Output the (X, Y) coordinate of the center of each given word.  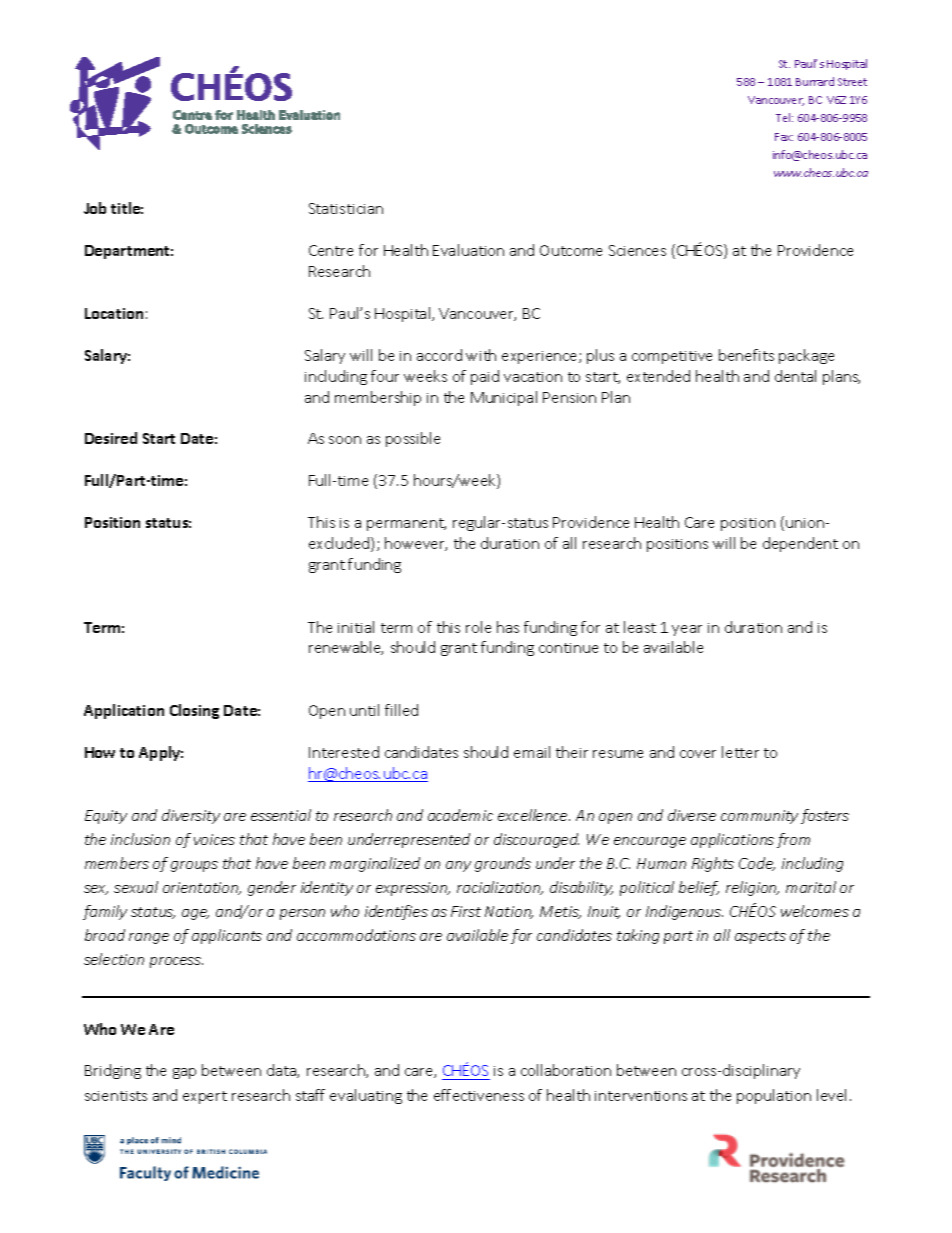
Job (95, 208)
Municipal (504, 398)
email (532, 752)
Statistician (346, 208)
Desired (111, 438)
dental (795, 376)
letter (740, 752)
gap (184, 1073)
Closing (194, 711)
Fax (784, 137)
